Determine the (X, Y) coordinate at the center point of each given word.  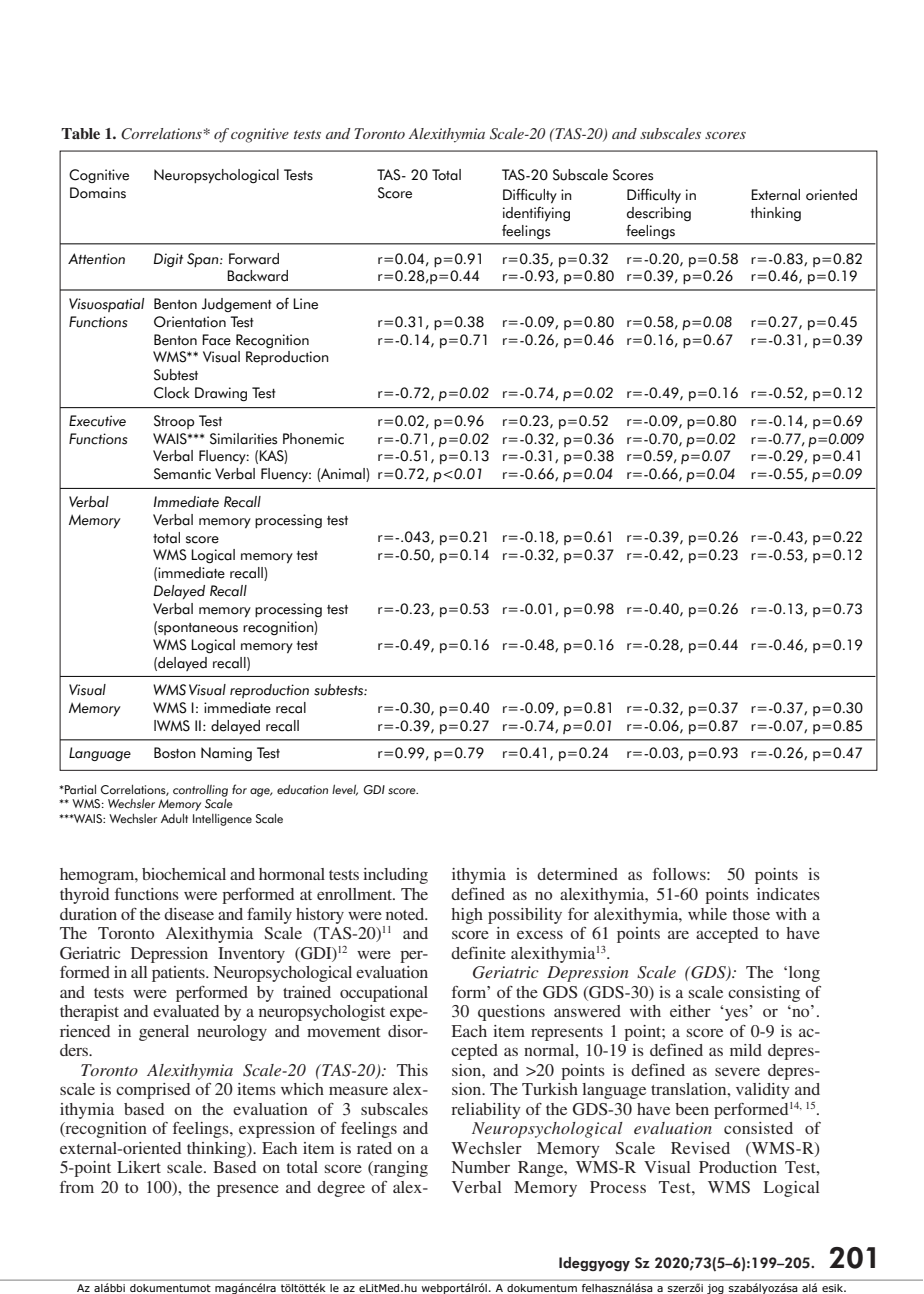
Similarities (243, 439)
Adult (174, 819)
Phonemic (313, 439)
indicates (788, 894)
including (395, 876)
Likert (139, 1167)
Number (481, 1167)
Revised (700, 1148)
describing (659, 214)
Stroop (174, 422)
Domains (98, 193)
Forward (254, 259)
